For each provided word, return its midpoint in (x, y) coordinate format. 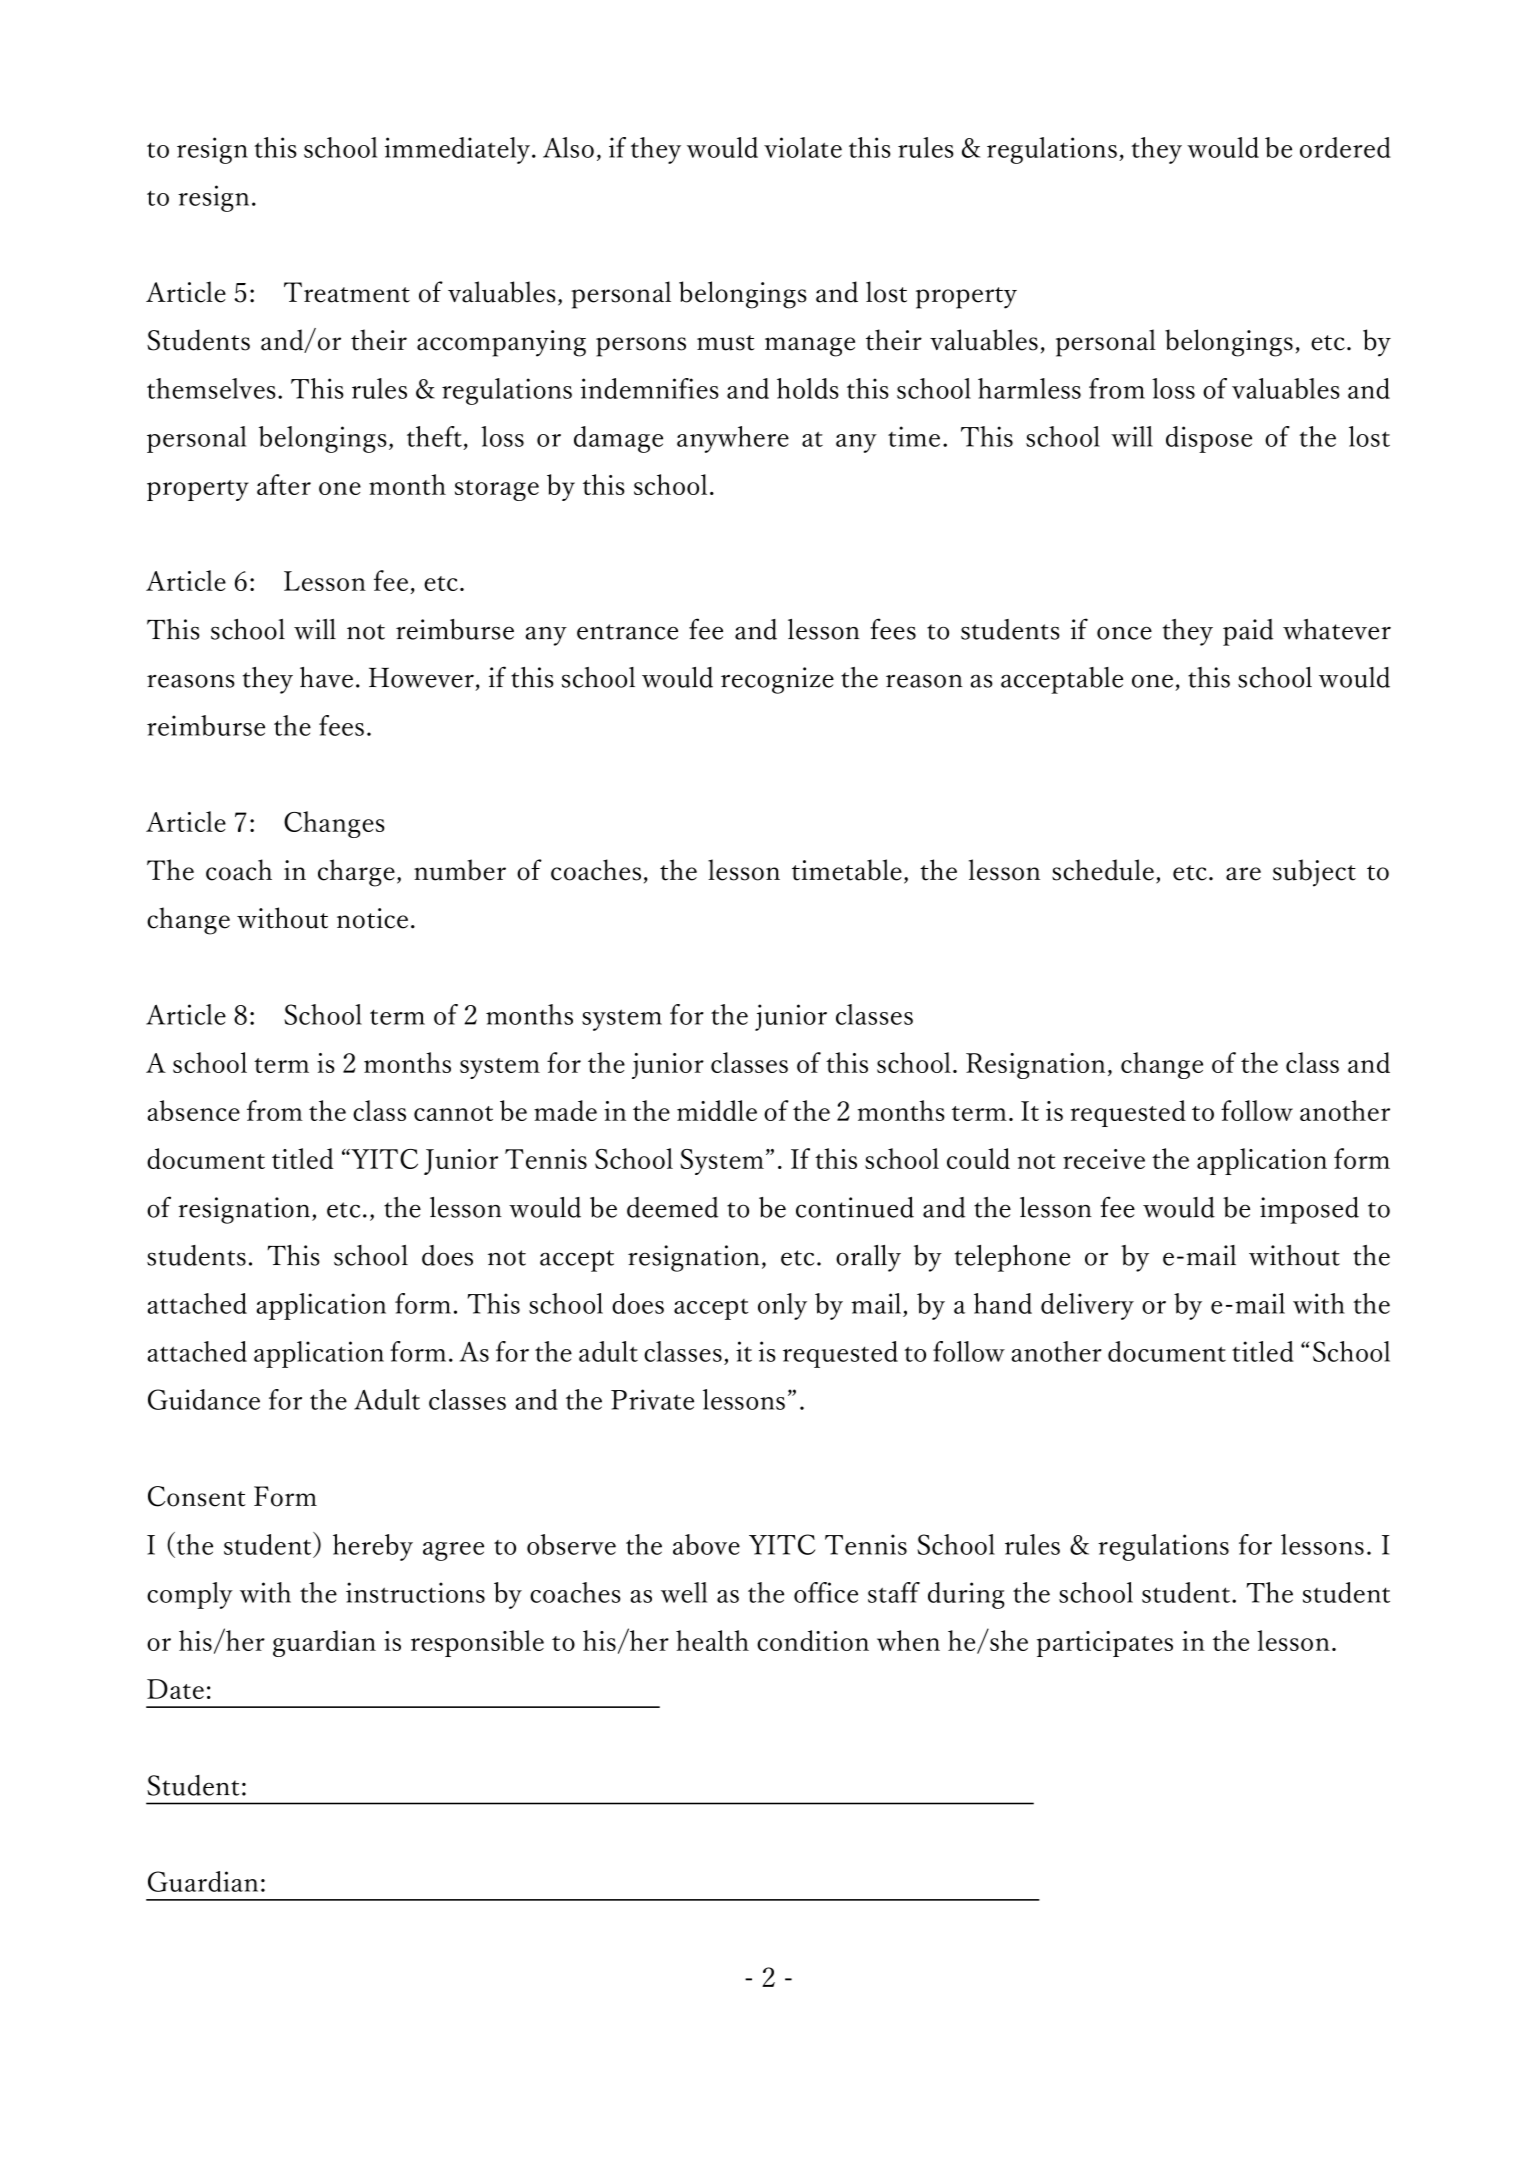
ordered (1345, 147)
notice (372, 918)
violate (803, 147)
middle (717, 1110)
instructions (415, 1592)
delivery (1087, 1306)
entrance (627, 632)
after (284, 484)
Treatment (347, 292)
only (782, 1306)
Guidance (204, 1399)
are (1243, 874)
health (712, 1640)
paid (1248, 632)
